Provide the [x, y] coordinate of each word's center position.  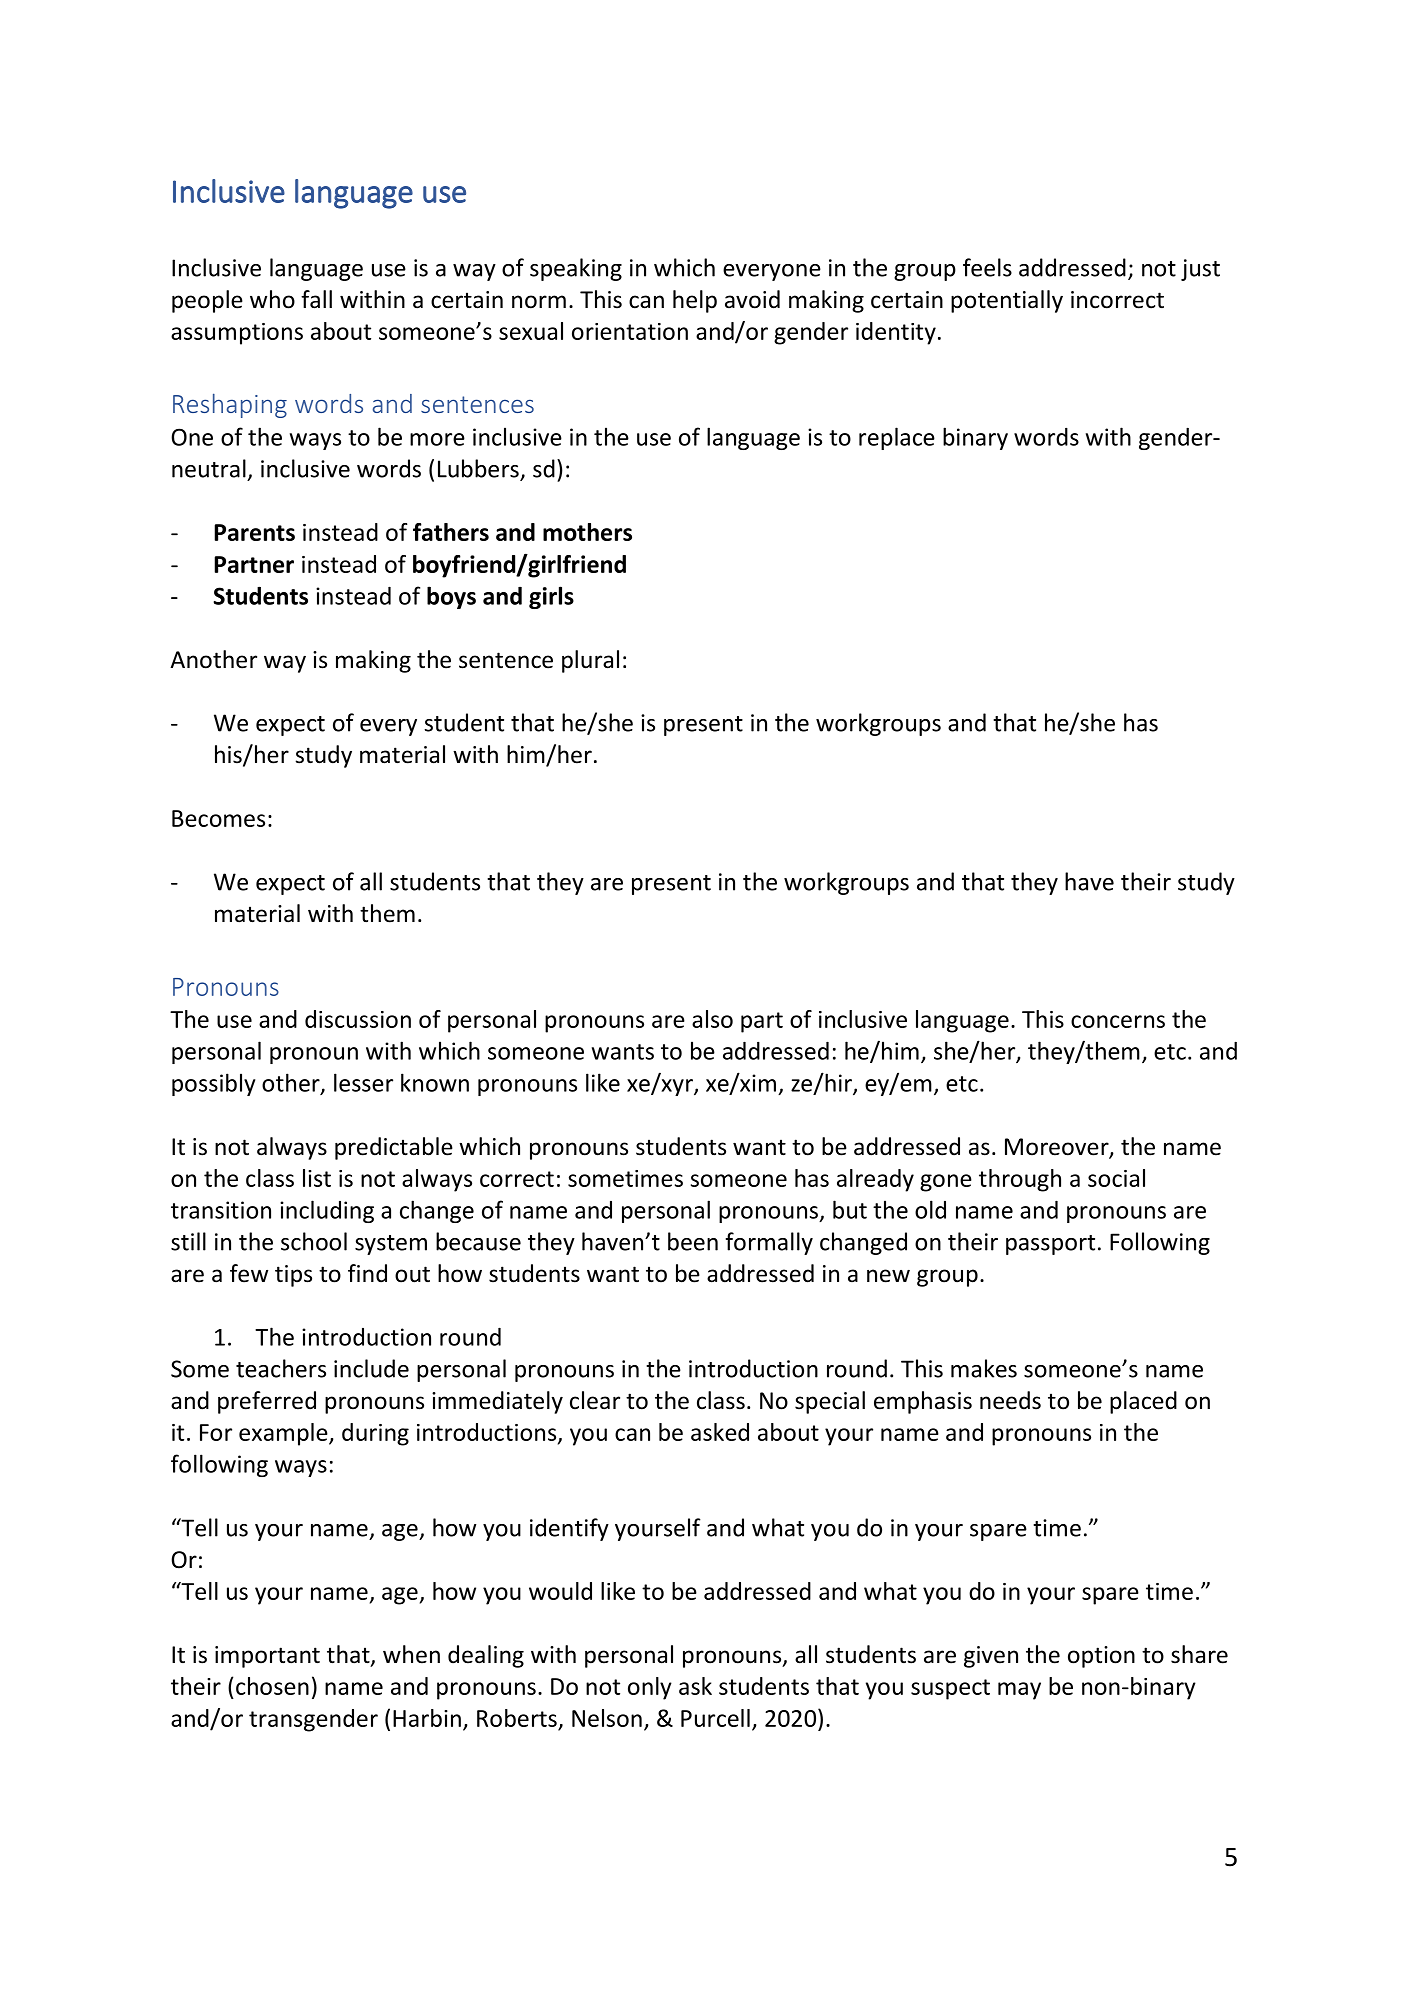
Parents [254, 532]
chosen [272, 1686]
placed [1143, 1402]
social [1116, 1178]
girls [551, 597]
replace [897, 438]
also [712, 1019]
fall [316, 299]
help [695, 301]
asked [720, 1432]
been [693, 1241]
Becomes [218, 818]
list [317, 1178]
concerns [1118, 1021]
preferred [267, 1402]
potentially [1007, 301]
